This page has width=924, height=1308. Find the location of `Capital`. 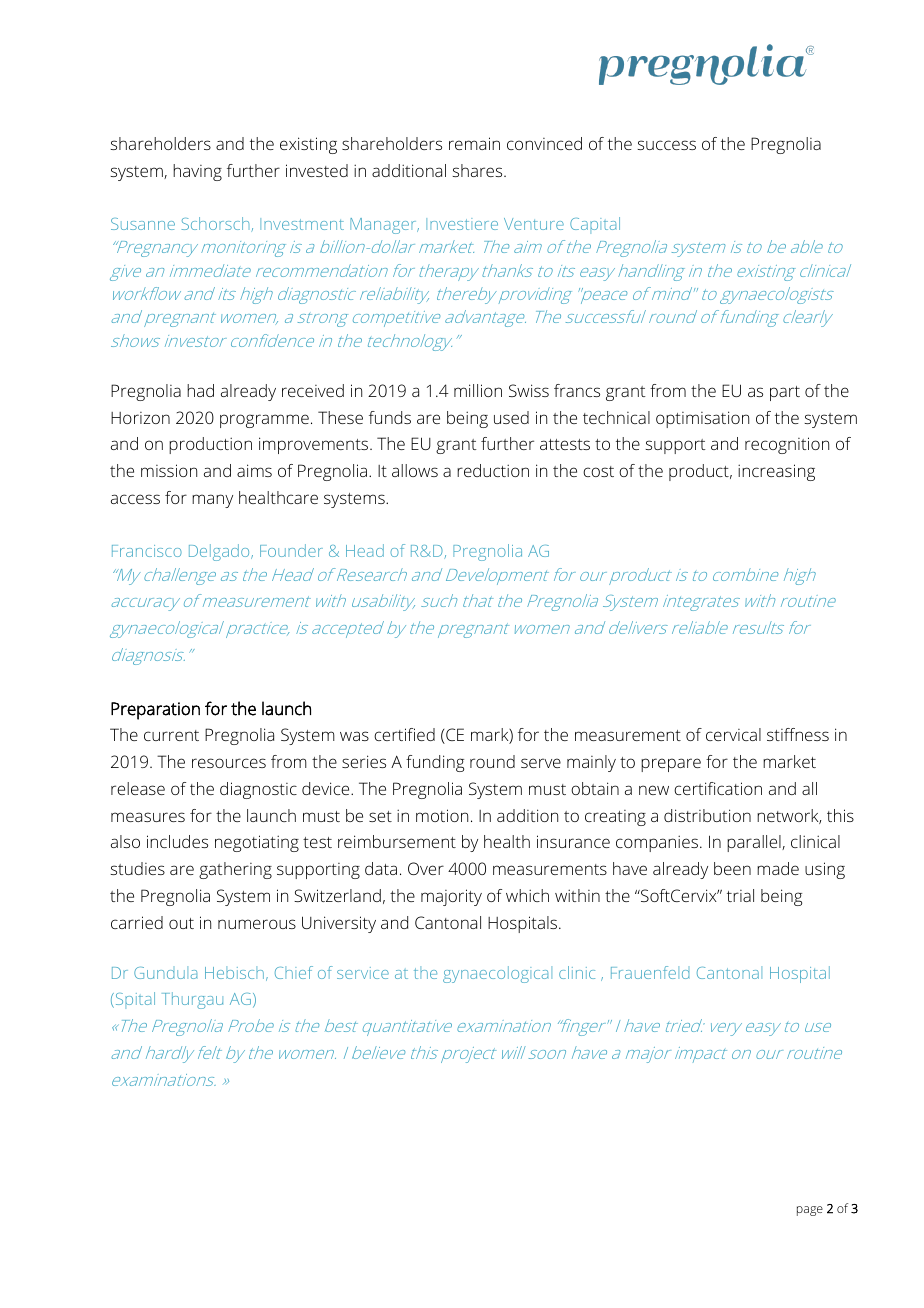

Capital is located at coordinates (595, 225).
